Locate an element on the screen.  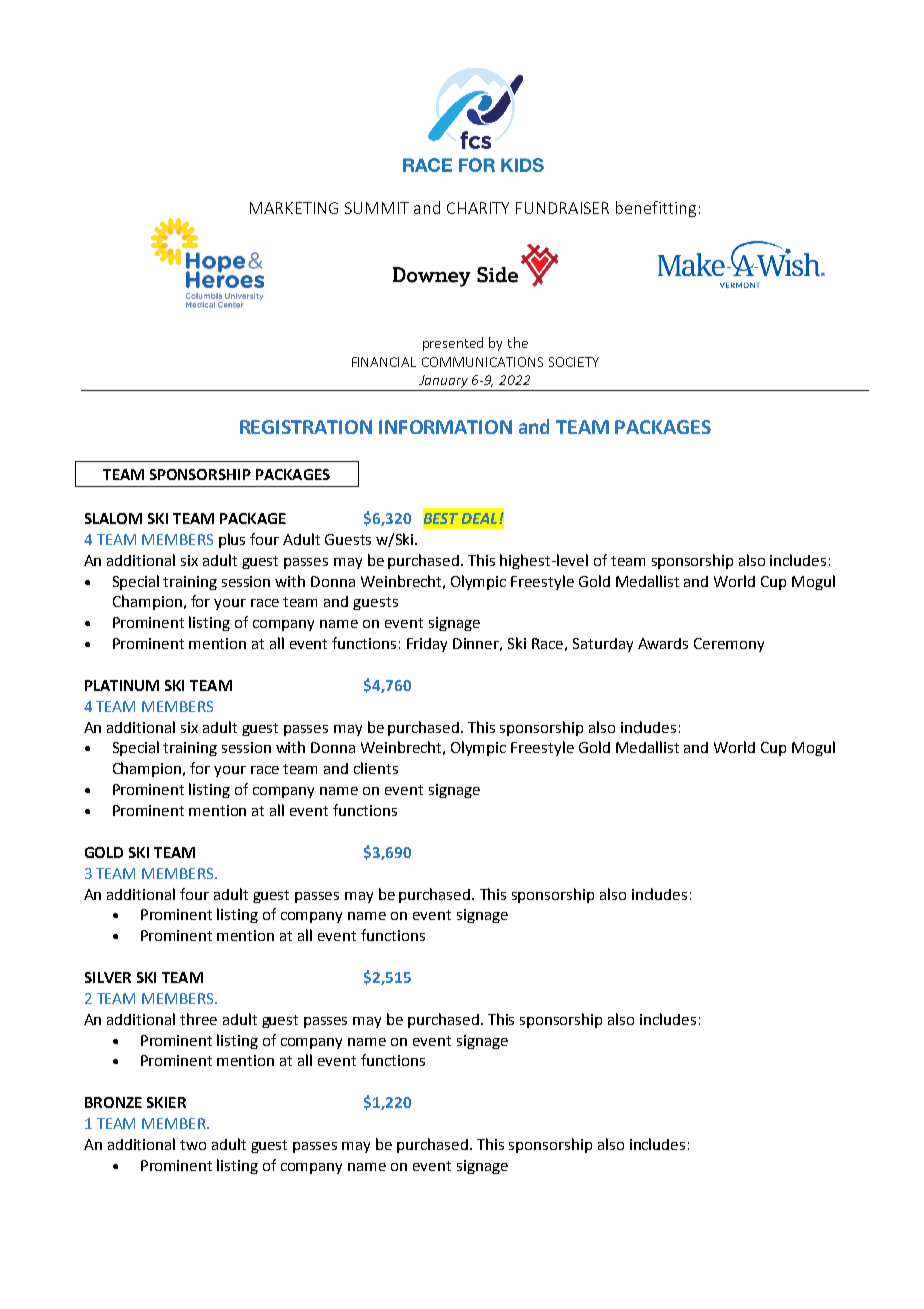
MARKETING is located at coordinates (294, 208).
